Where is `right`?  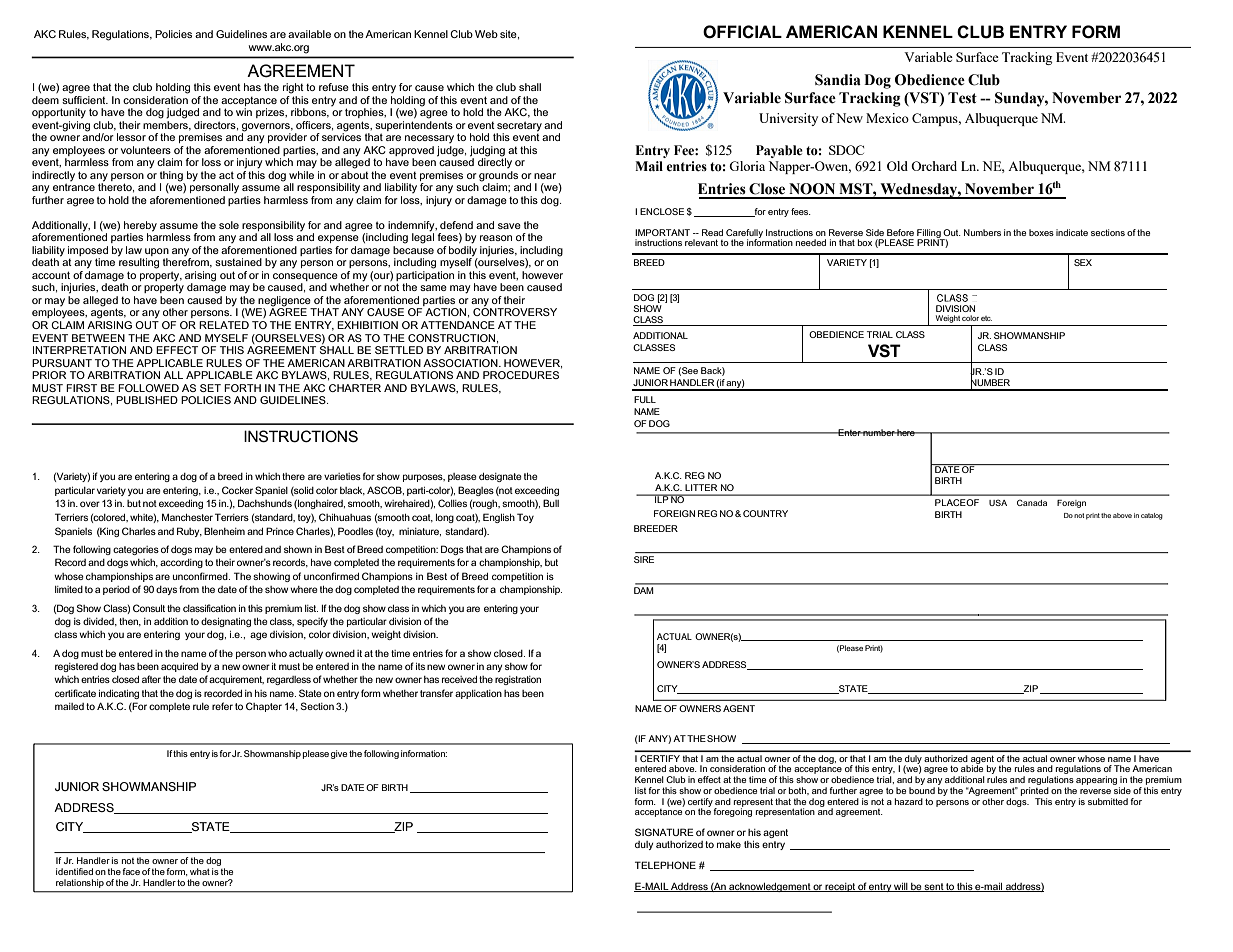 right is located at coordinates (293, 88).
